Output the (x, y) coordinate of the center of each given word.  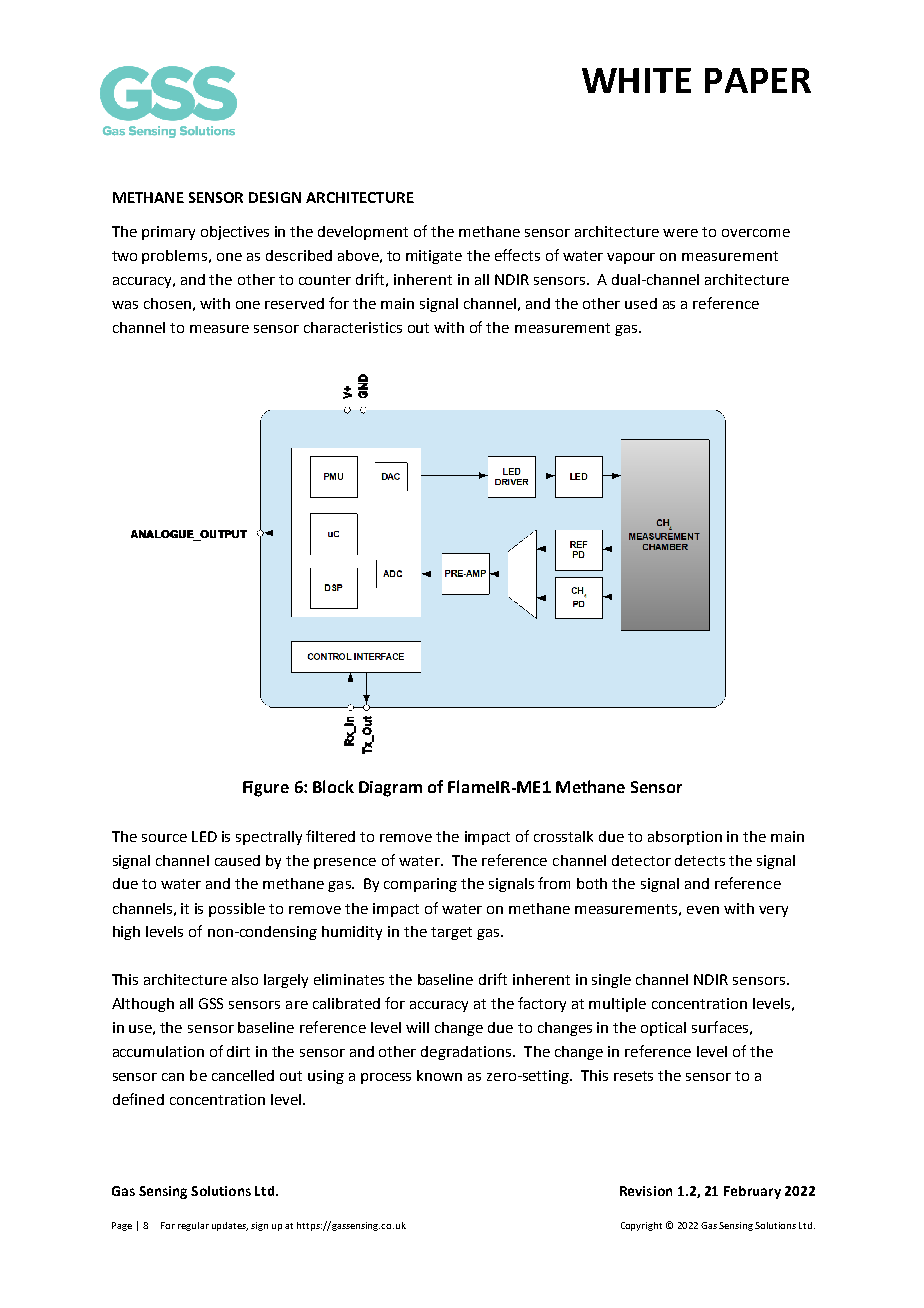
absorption (685, 838)
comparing (420, 885)
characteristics (353, 327)
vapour (631, 258)
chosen (167, 303)
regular (193, 1226)
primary (168, 233)
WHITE (636, 80)
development (363, 233)
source (164, 838)
